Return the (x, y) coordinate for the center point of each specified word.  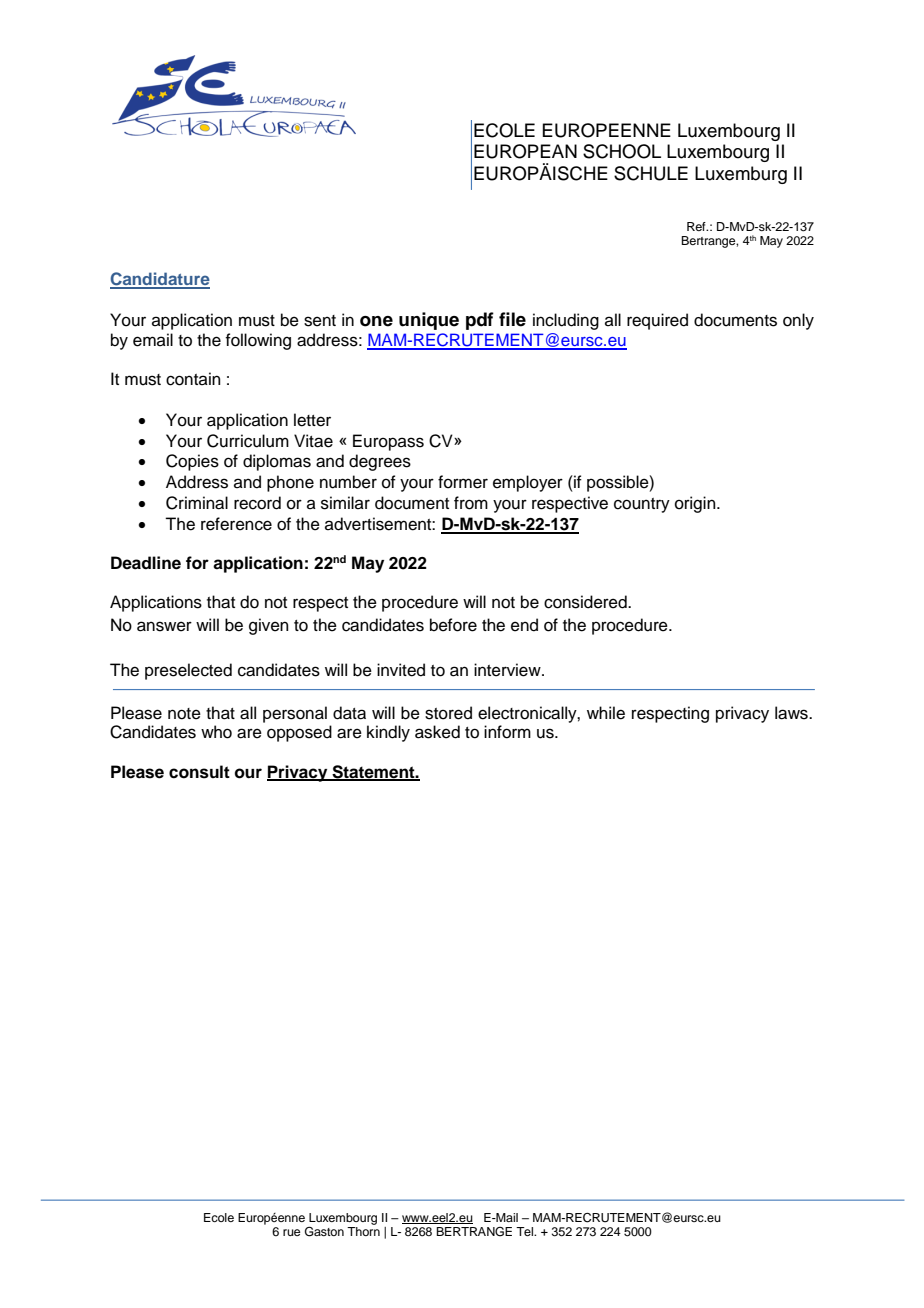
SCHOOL (622, 151)
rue (291, 1232)
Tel (526, 1231)
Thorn (363, 1231)
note (184, 714)
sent (320, 321)
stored (448, 713)
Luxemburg (741, 175)
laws (792, 713)
